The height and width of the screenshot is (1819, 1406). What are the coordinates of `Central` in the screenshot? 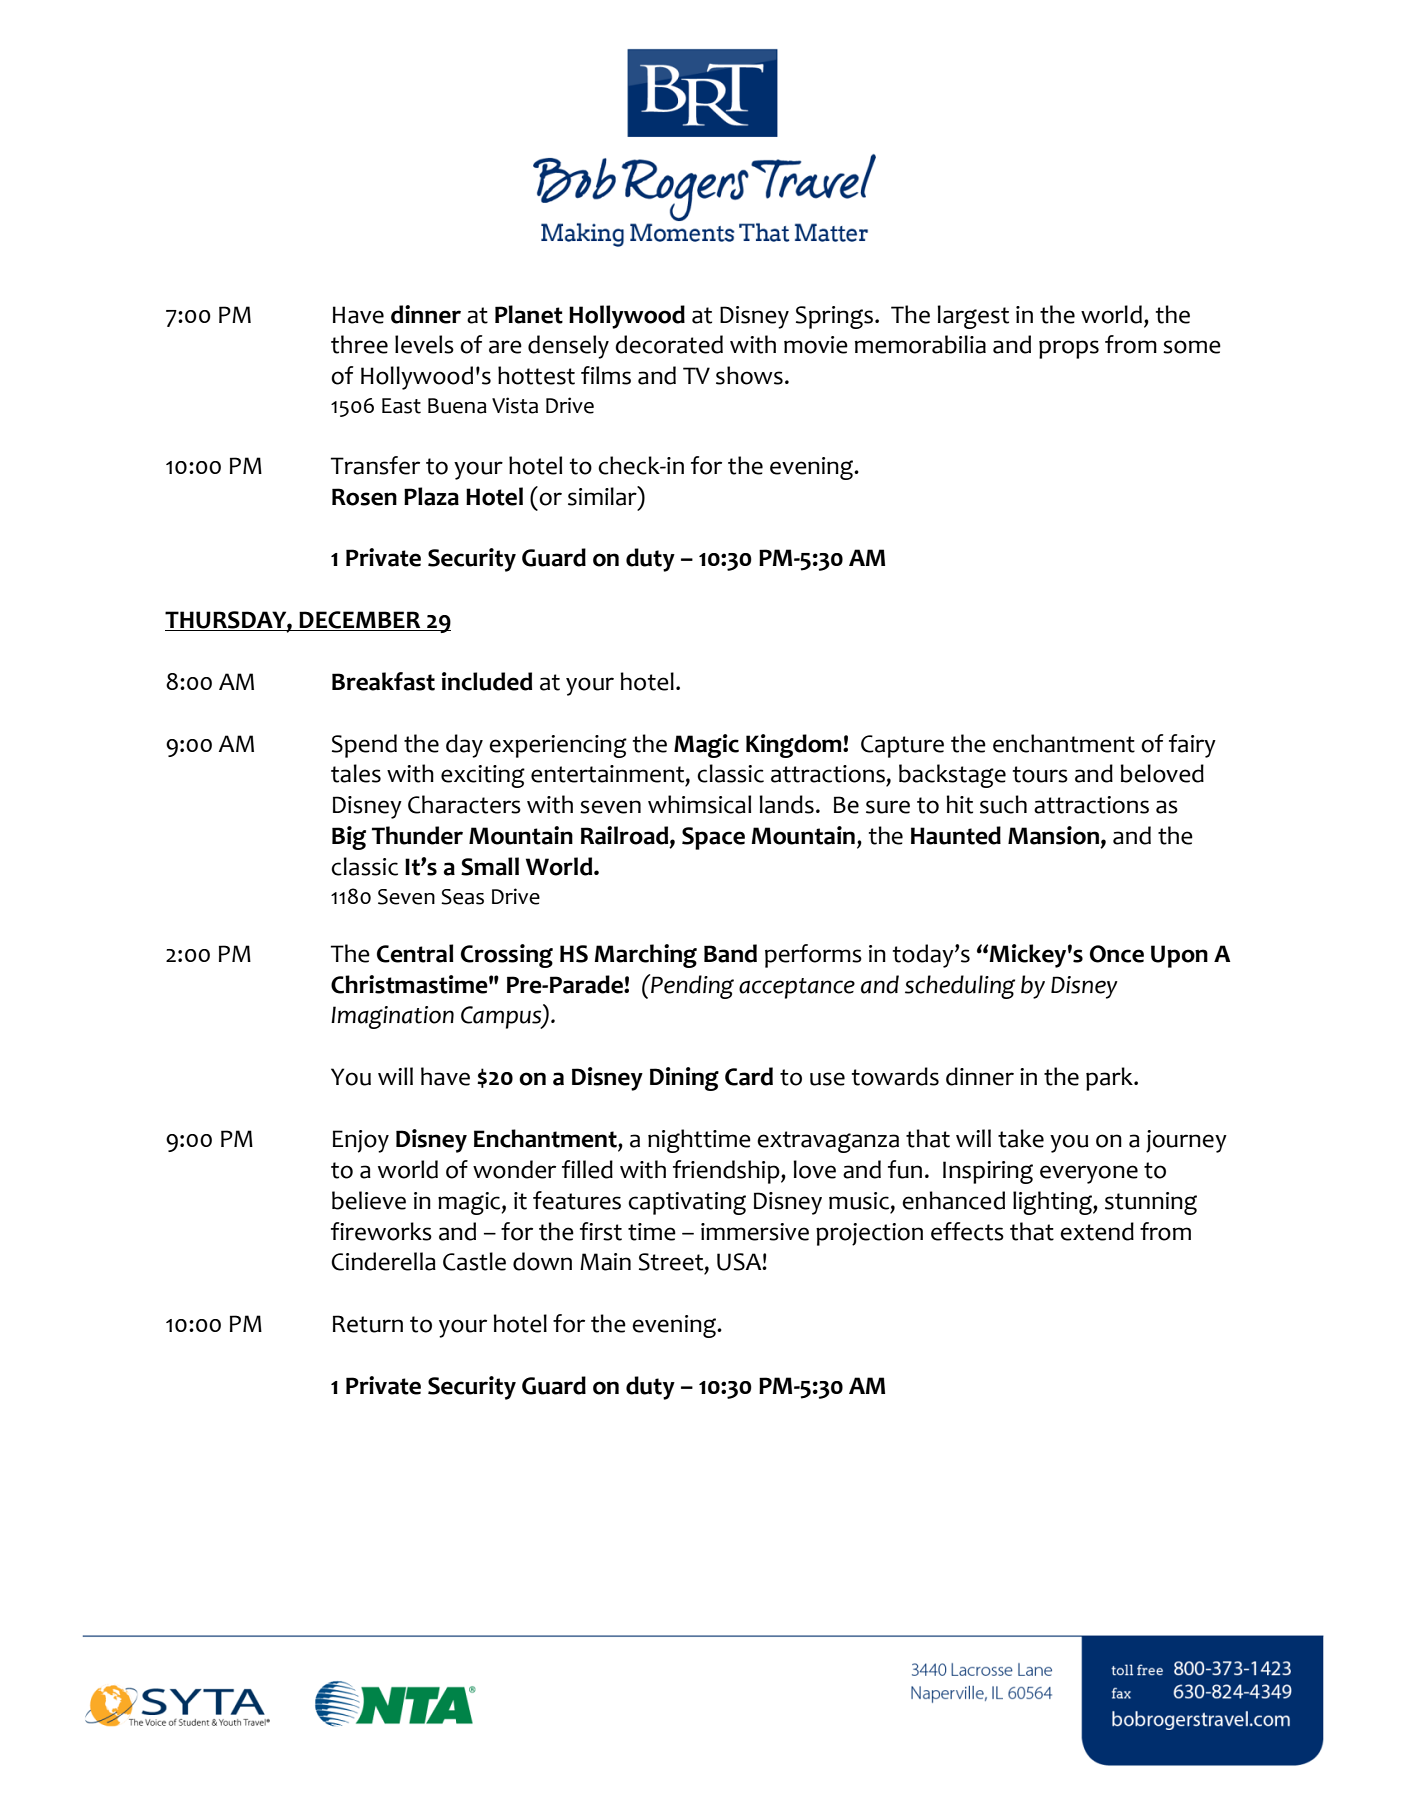 It's located at (415, 953).
